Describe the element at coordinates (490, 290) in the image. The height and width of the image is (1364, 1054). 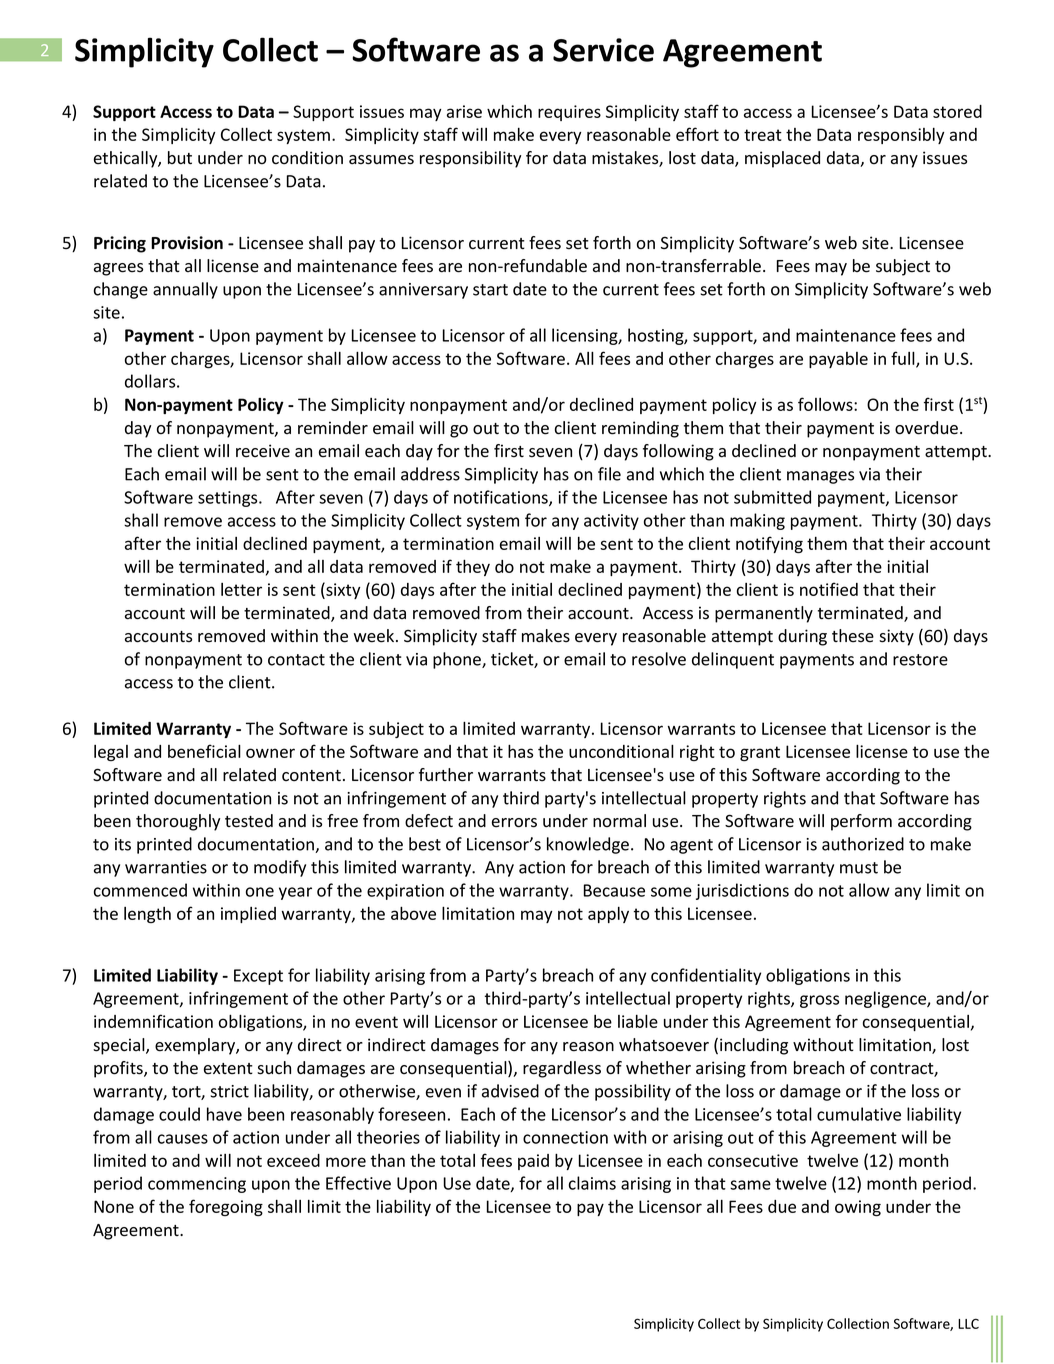
I see `start` at that location.
